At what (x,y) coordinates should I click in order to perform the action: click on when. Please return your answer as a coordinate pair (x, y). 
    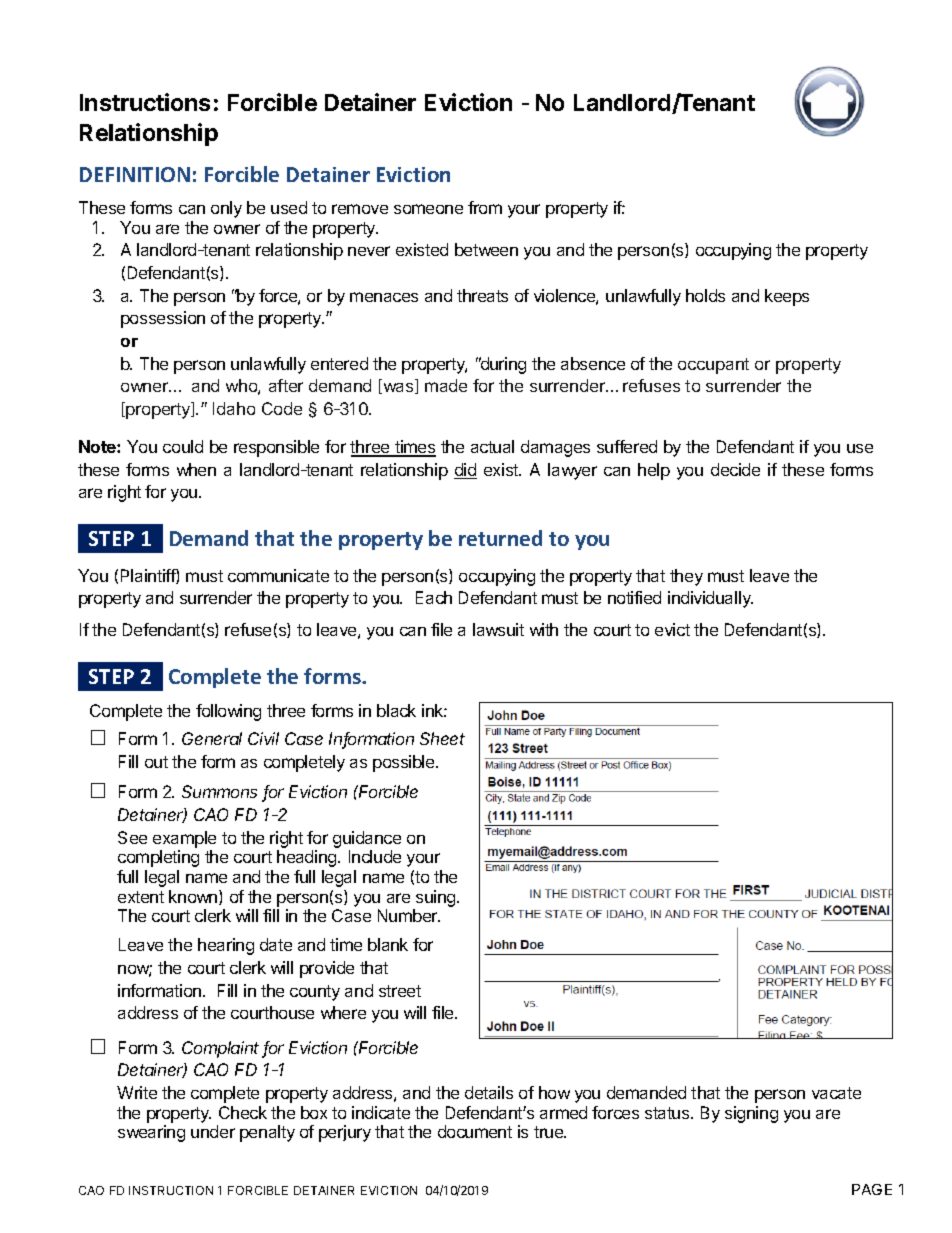
    Looking at the image, I should click on (196, 469).
